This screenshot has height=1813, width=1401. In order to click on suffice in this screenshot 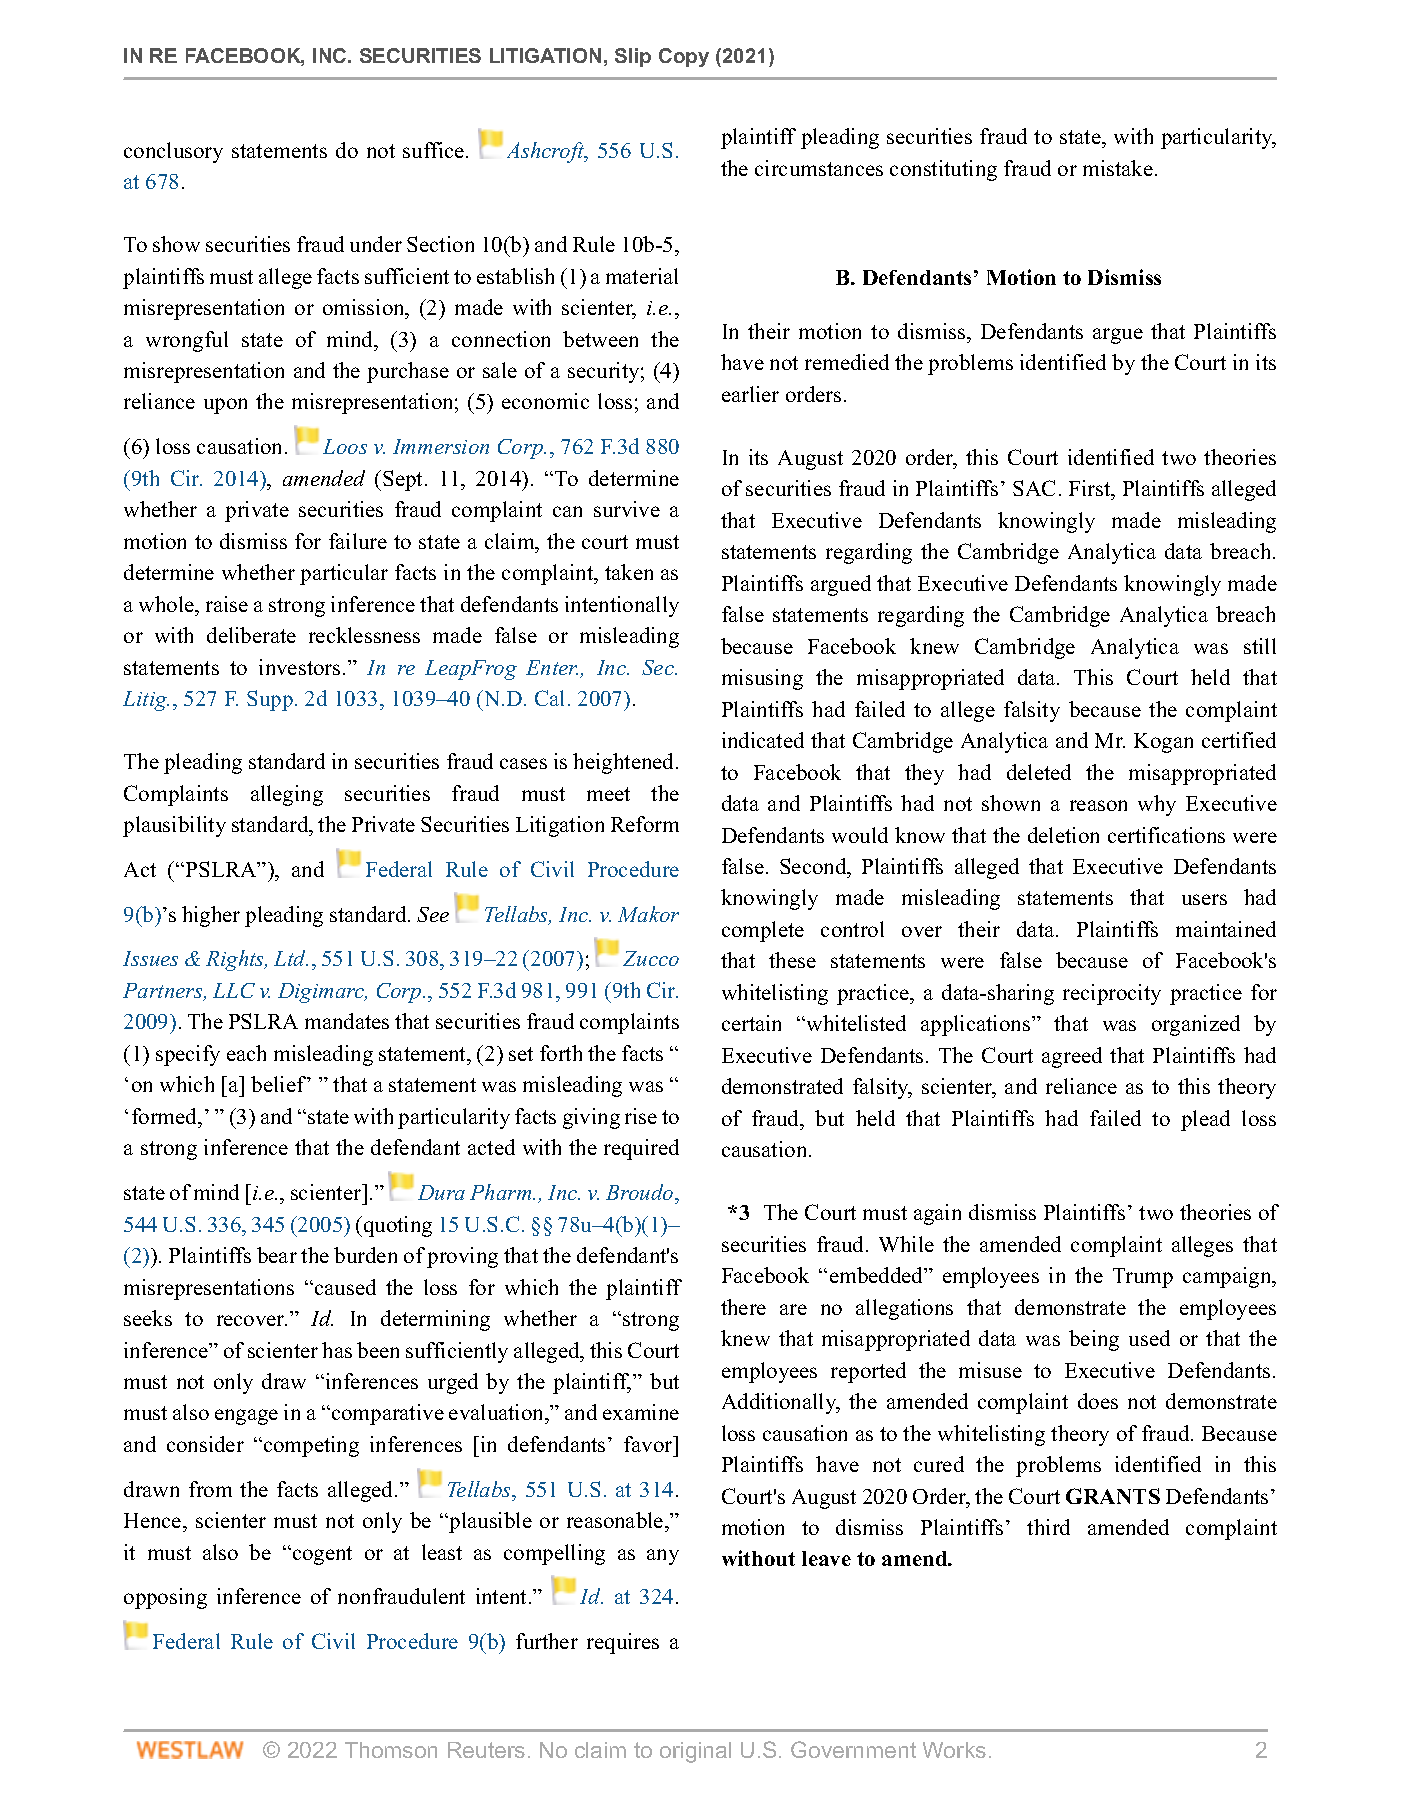, I will do `click(435, 150)`.
